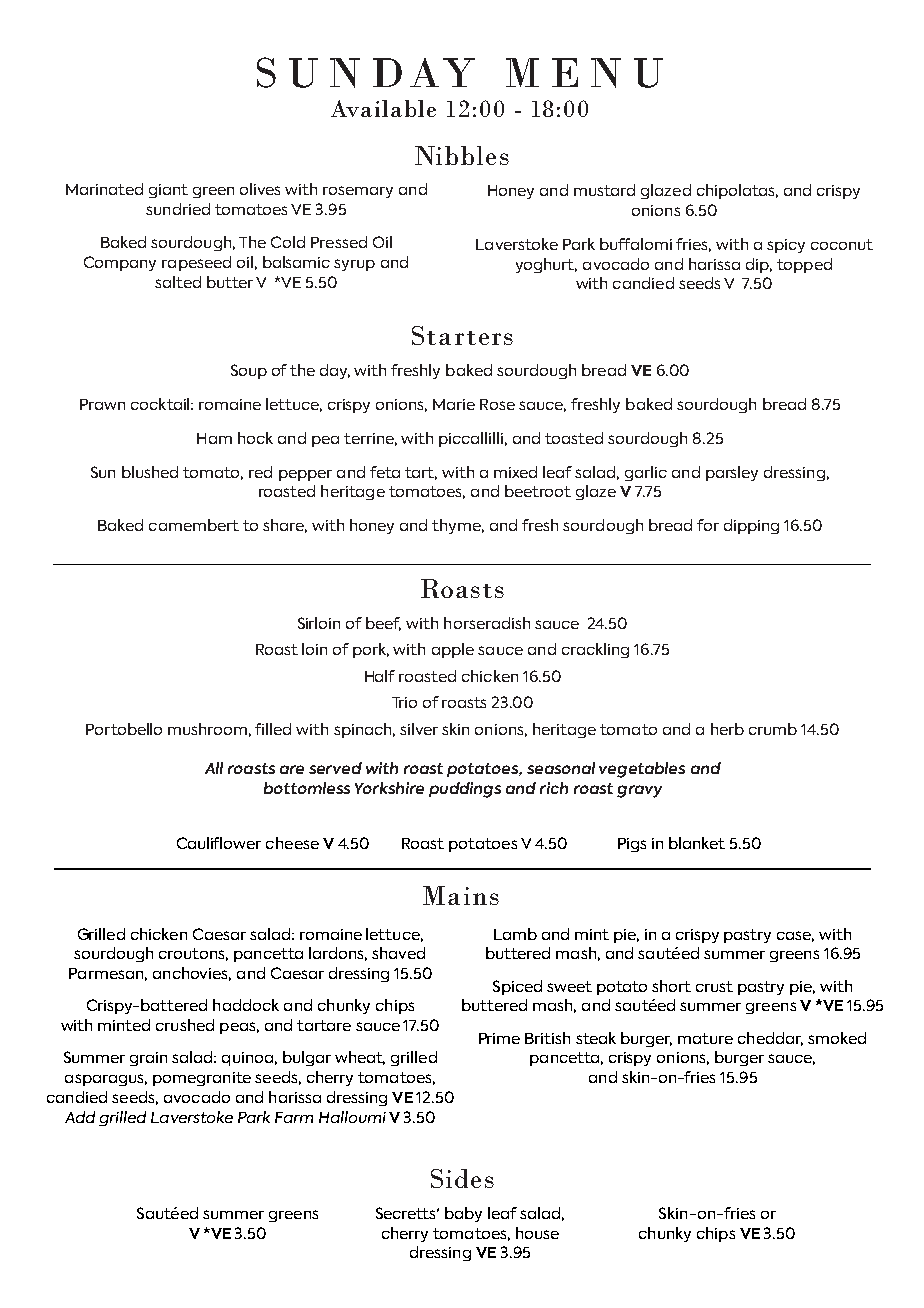 The width and height of the document is (924, 1308). Describe the element at coordinates (515, 472) in the document. I see `mixed` at that location.
